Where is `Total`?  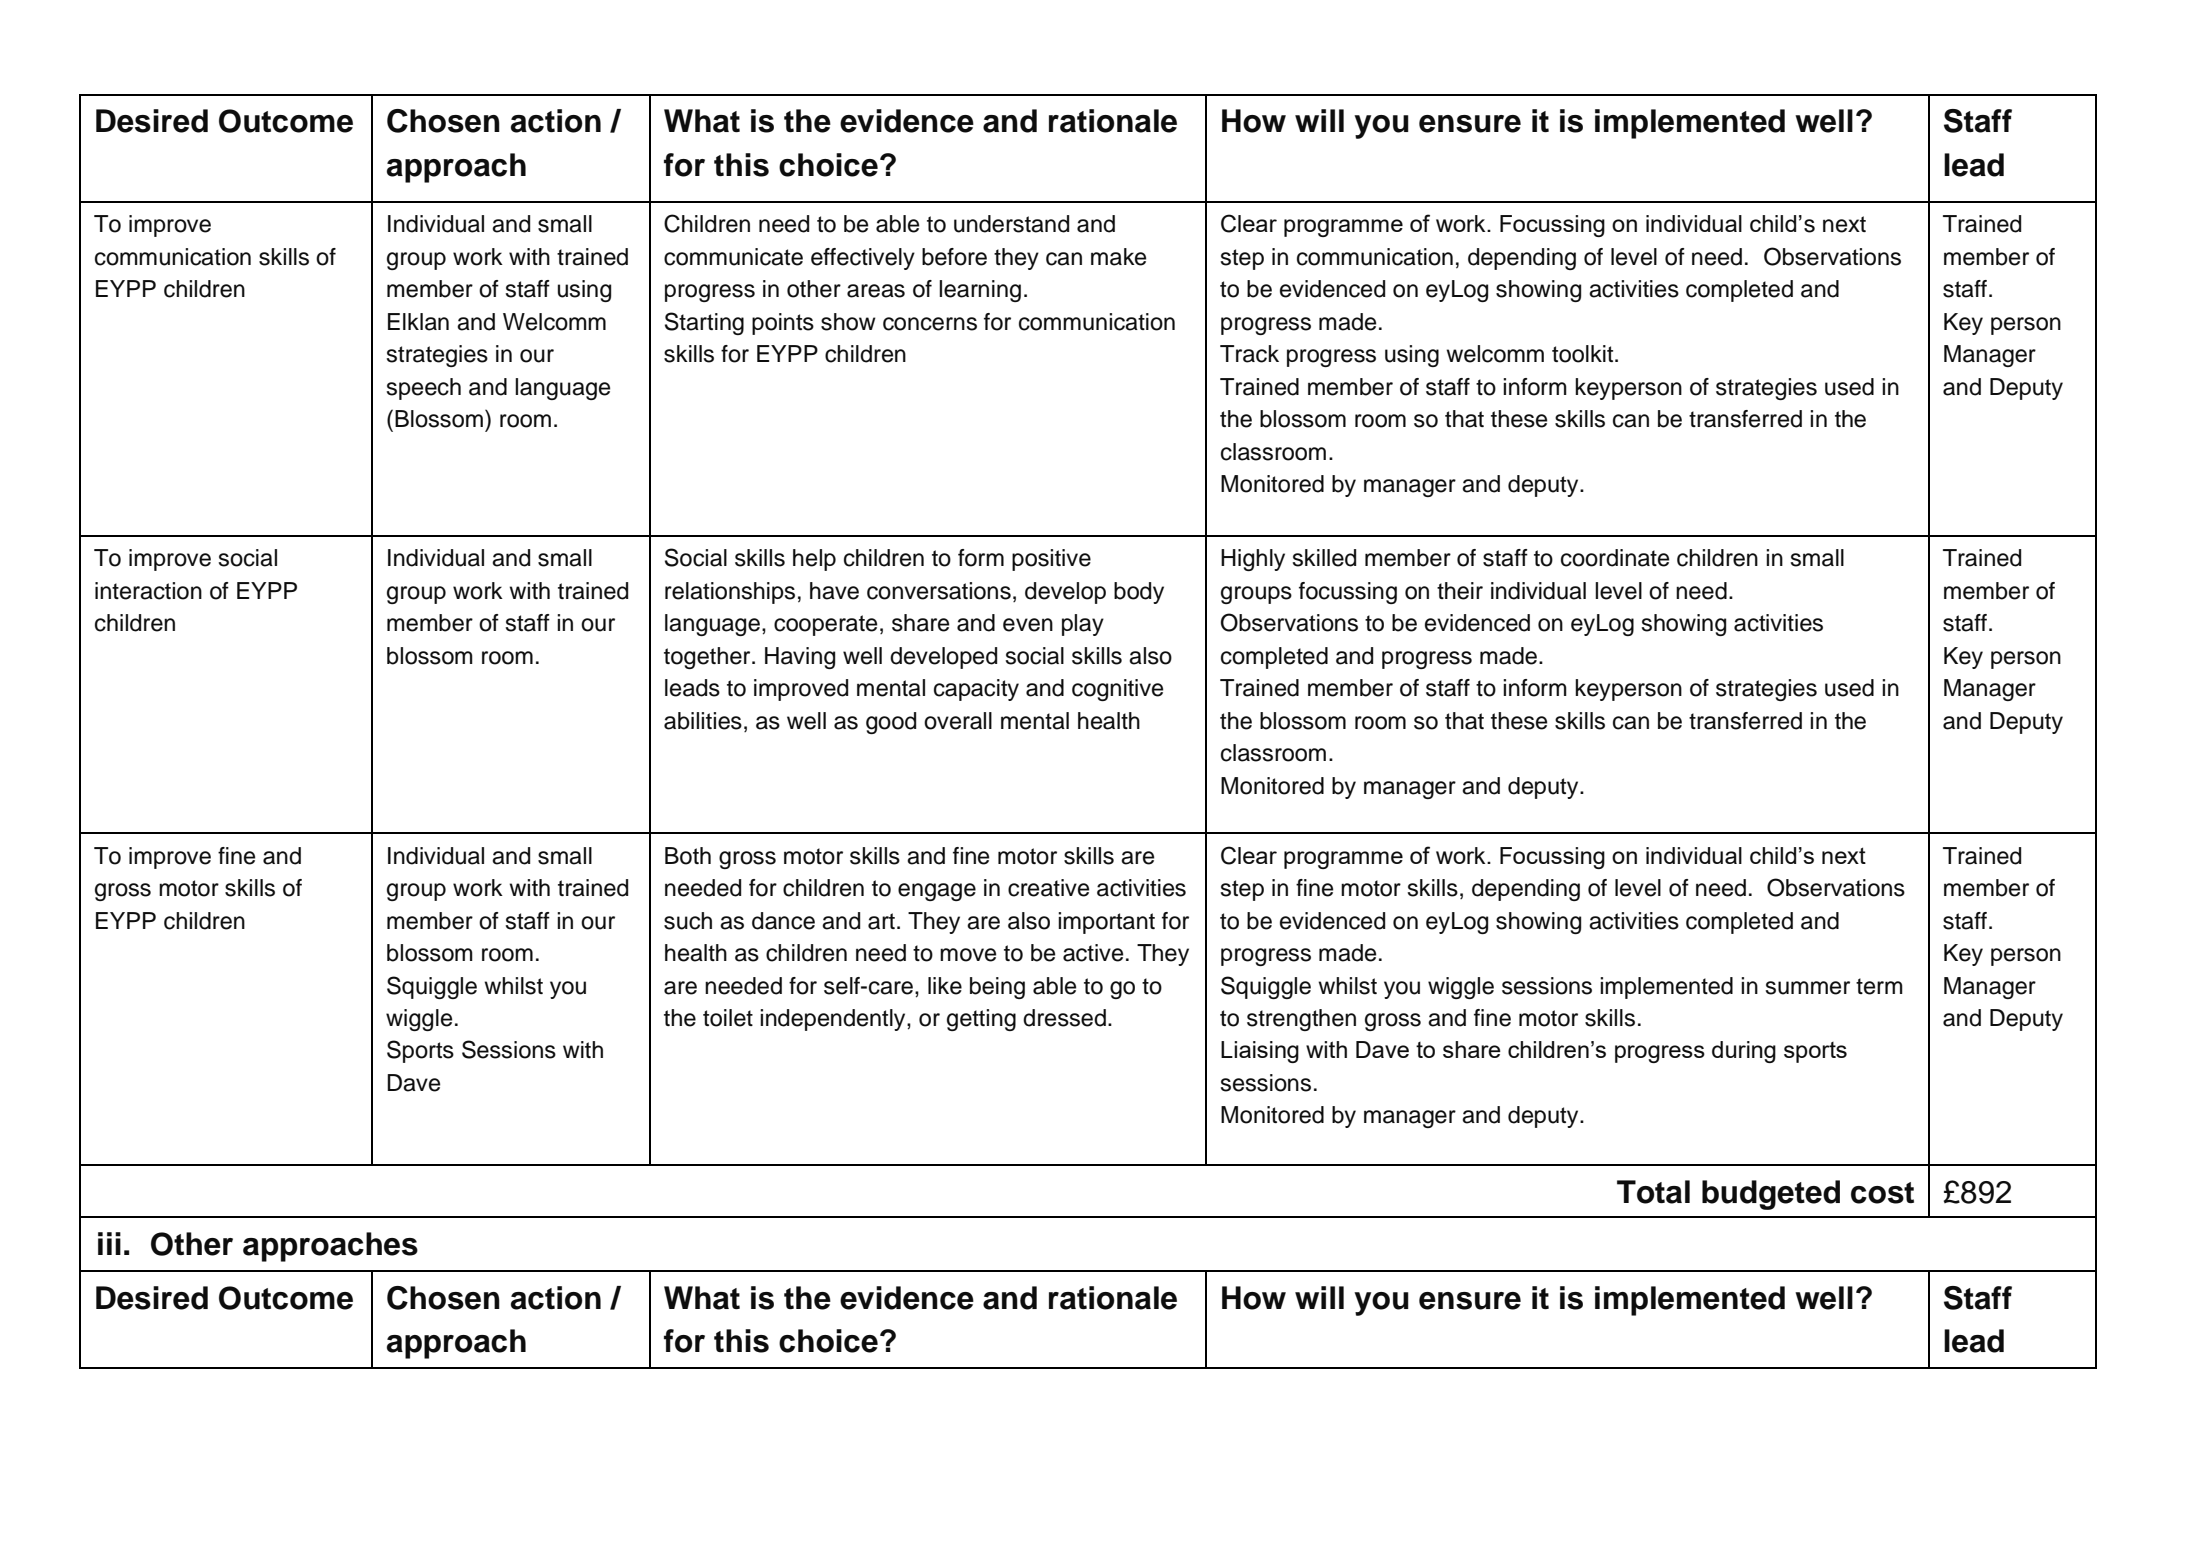
Total is located at coordinates (1653, 1192).
